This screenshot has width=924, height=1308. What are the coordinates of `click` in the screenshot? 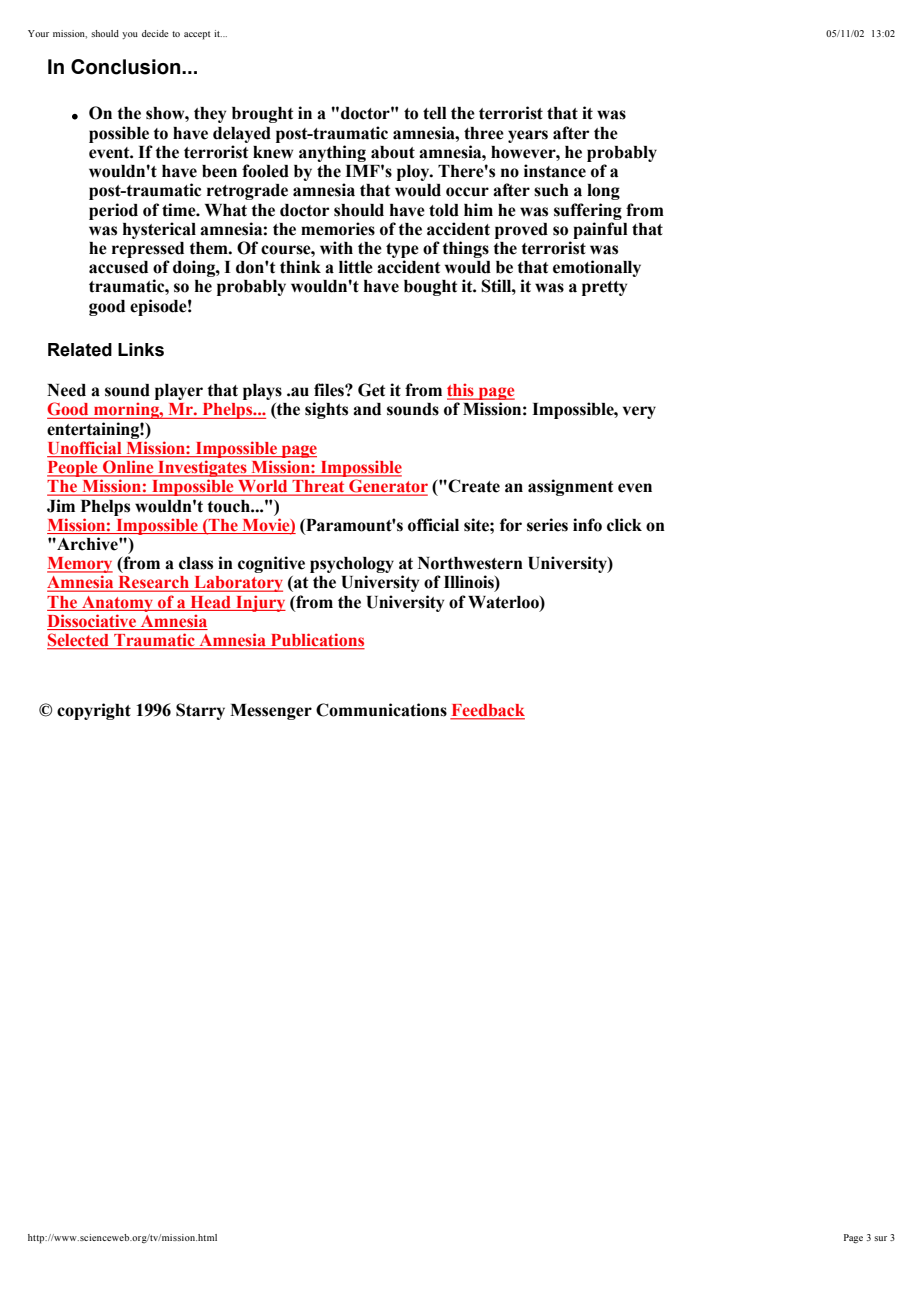 It's located at (624, 525).
